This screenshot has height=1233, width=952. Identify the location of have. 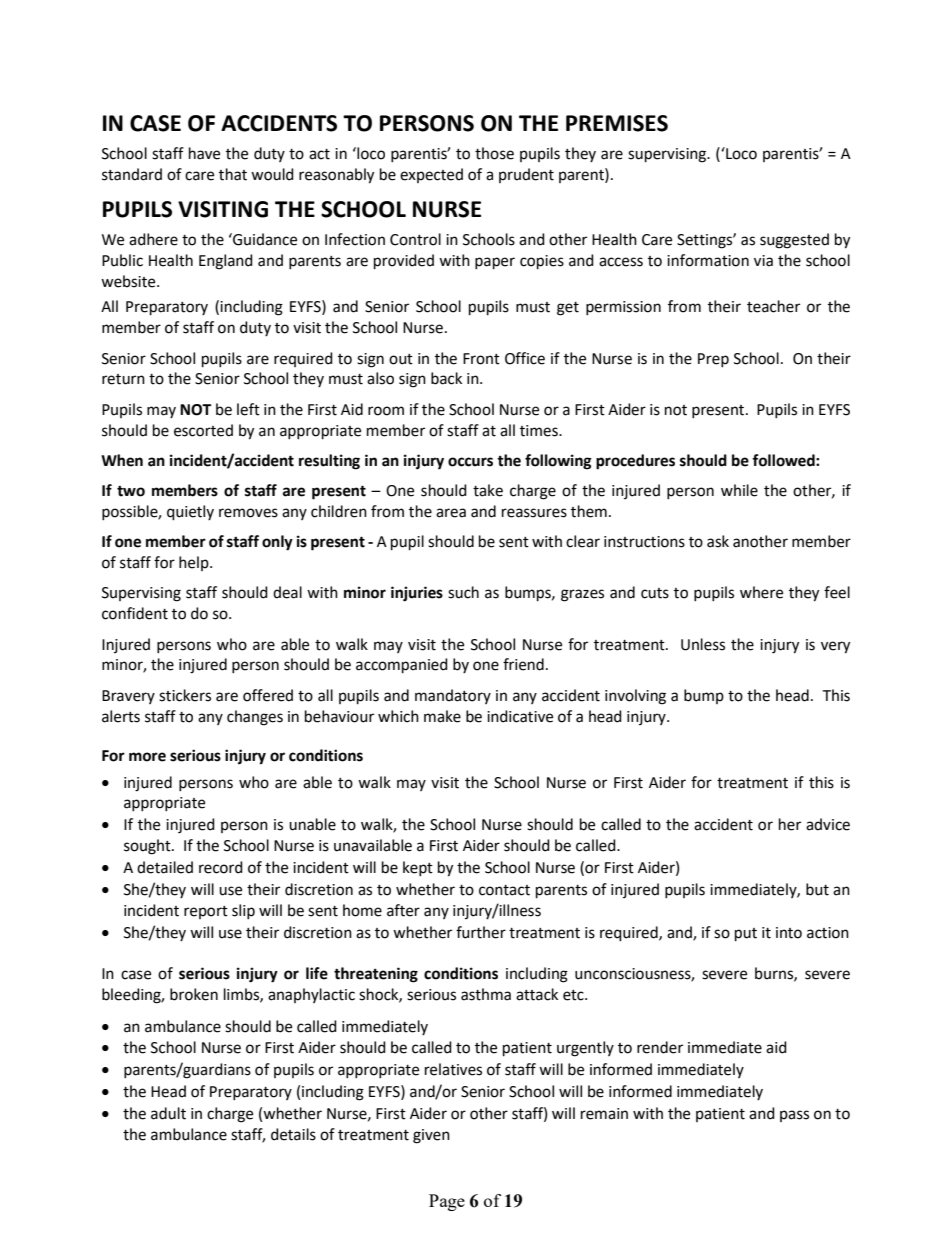
(204, 153).
